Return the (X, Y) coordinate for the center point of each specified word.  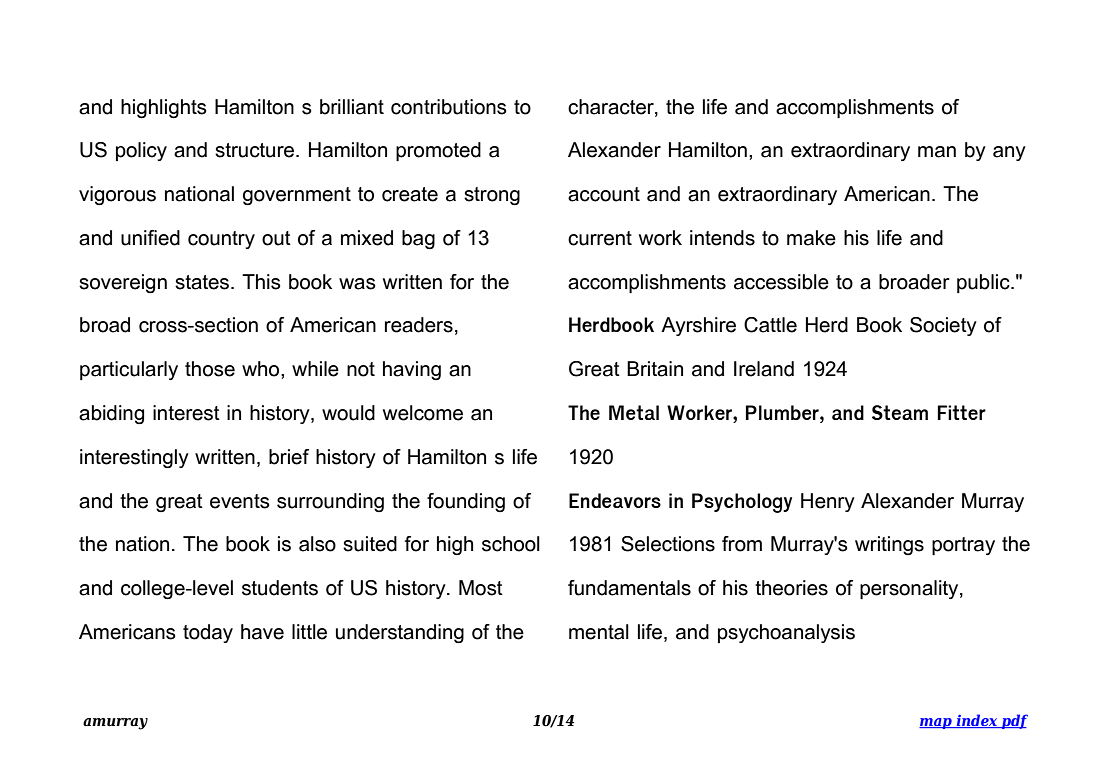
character (612, 107)
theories (791, 588)
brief (289, 457)
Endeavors (615, 500)
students (280, 588)
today (208, 633)
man (937, 152)
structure (256, 150)
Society (943, 326)
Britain (655, 369)
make (811, 238)
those (210, 369)
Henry (828, 502)
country (221, 240)
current (600, 238)
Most (481, 588)
